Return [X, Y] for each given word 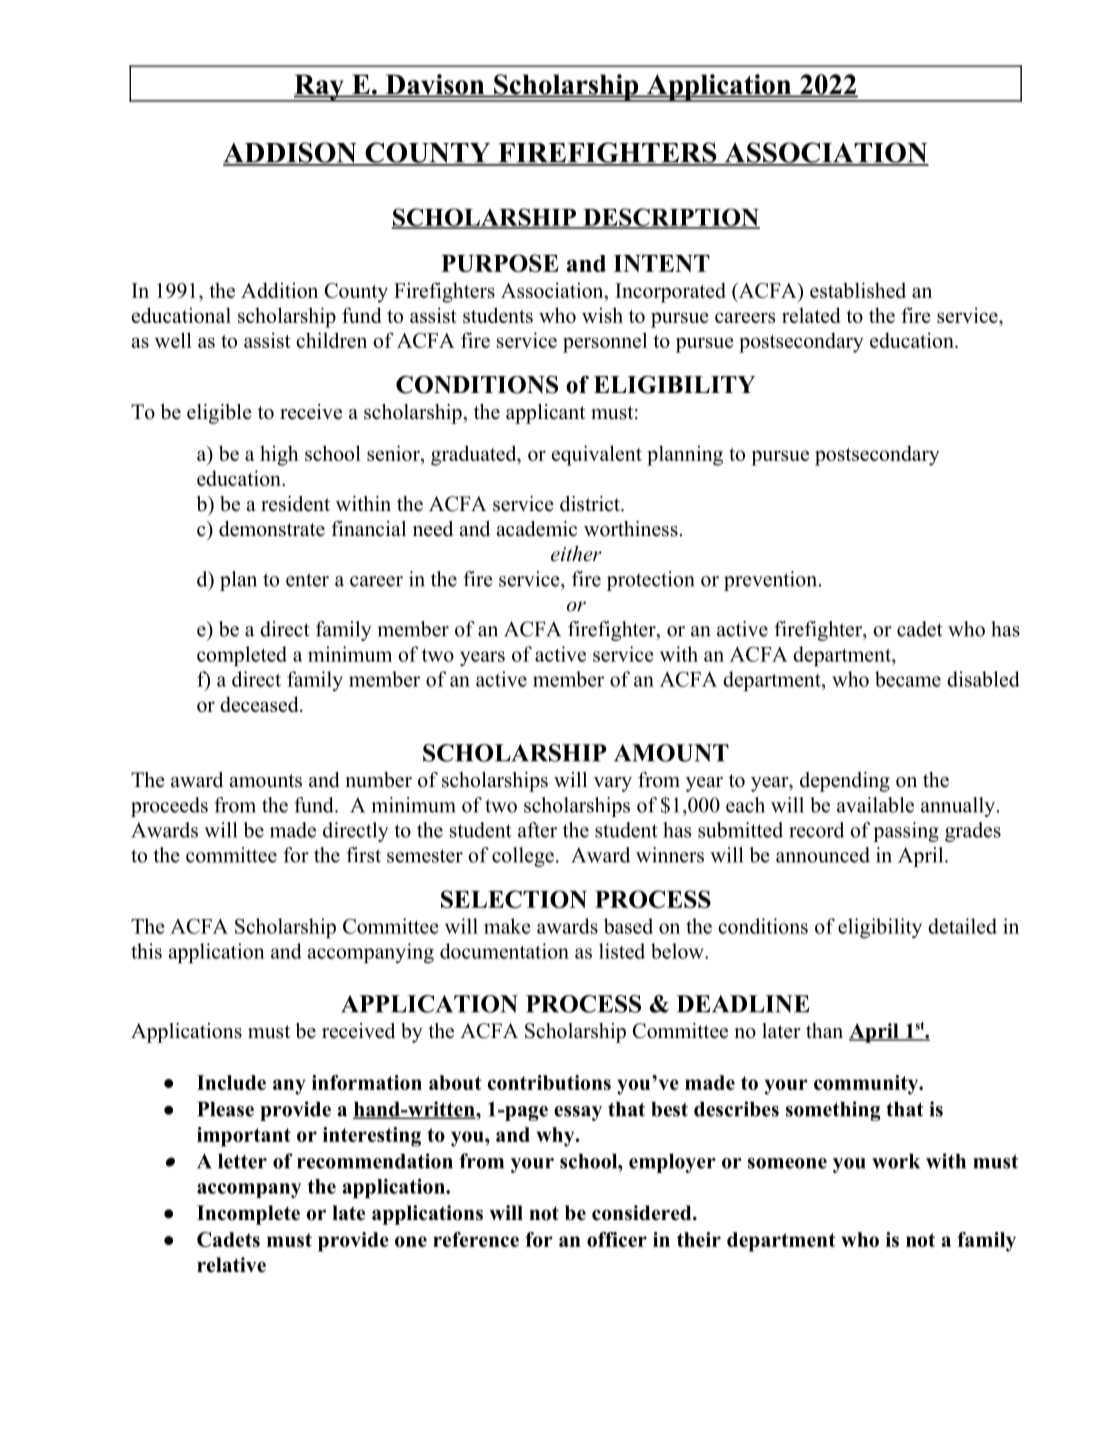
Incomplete [248, 1215]
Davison [435, 85]
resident [295, 504]
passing [906, 832]
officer [617, 1239]
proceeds [169, 807]
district [591, 504]
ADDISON [291, 153]
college [523, 857]
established [858, 290]
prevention [772, 581]
